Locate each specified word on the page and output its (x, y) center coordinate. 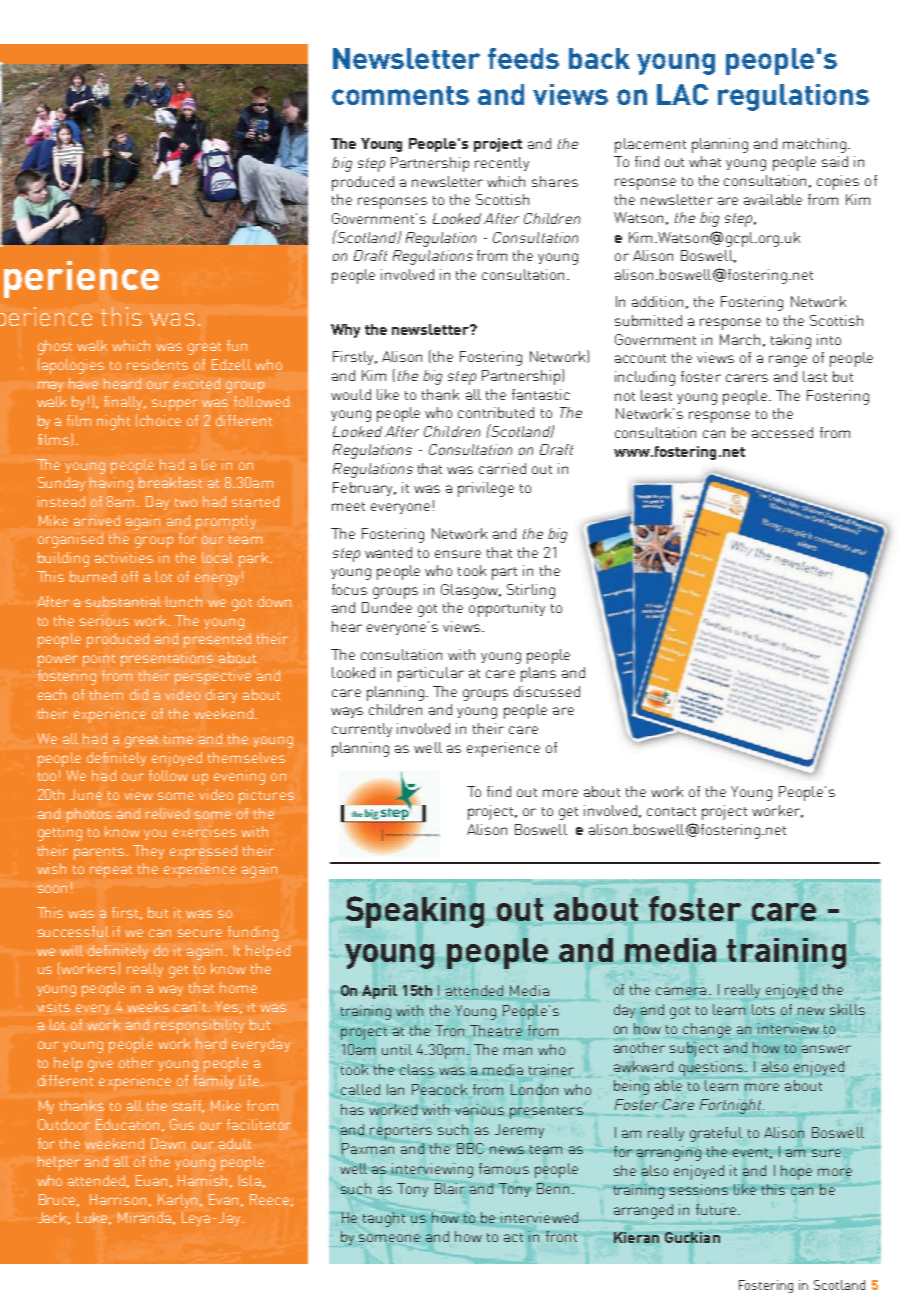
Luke (94, 1218)
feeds (523, 58)
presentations (167, 659)
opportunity (507, 609)
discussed (547, 691)
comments (400, 95)
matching (814, 145)
